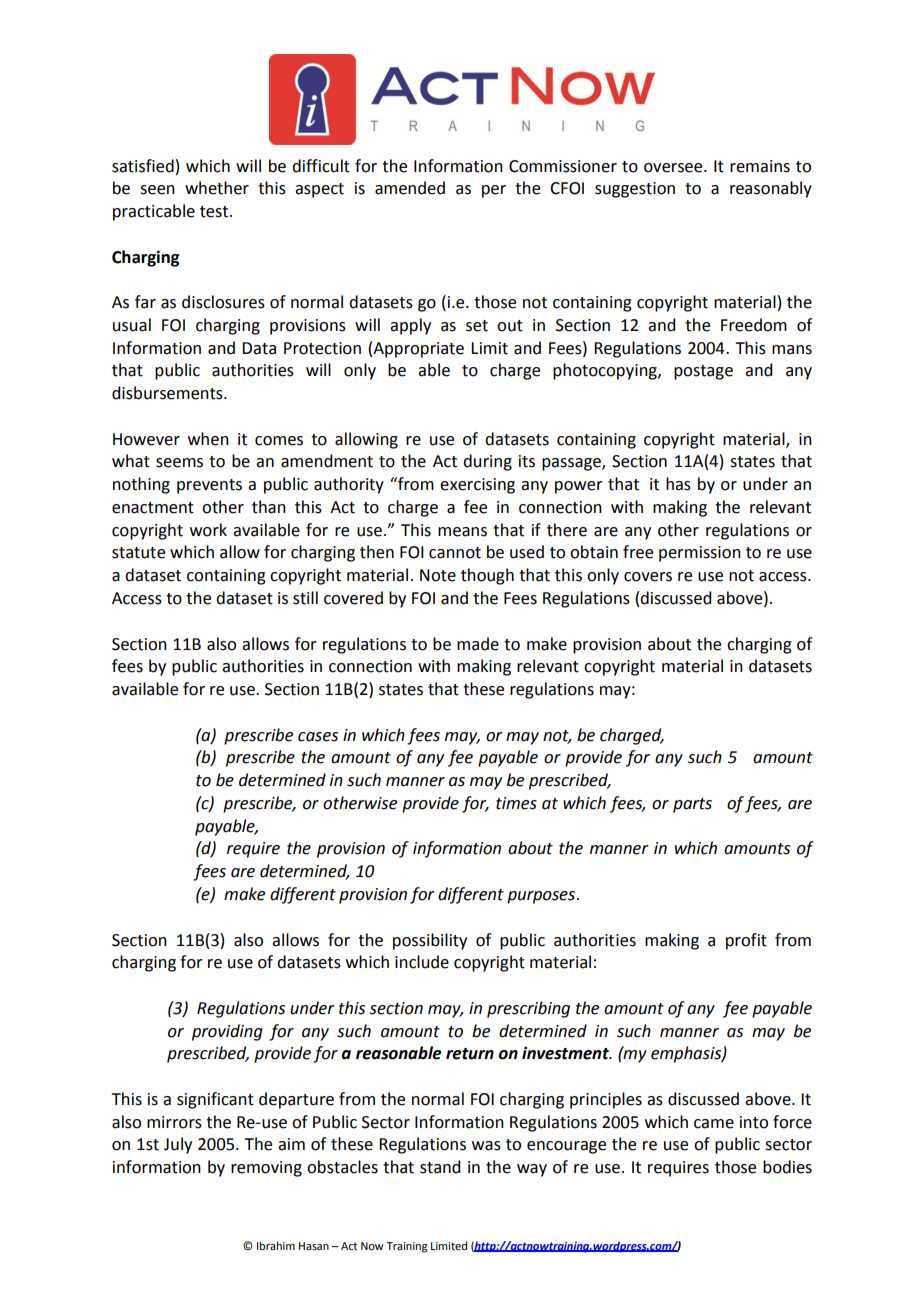 The image size is (924, 1308). Describe the element at coordinates (478, 644) in the screenshot. I see `made` at that location.
